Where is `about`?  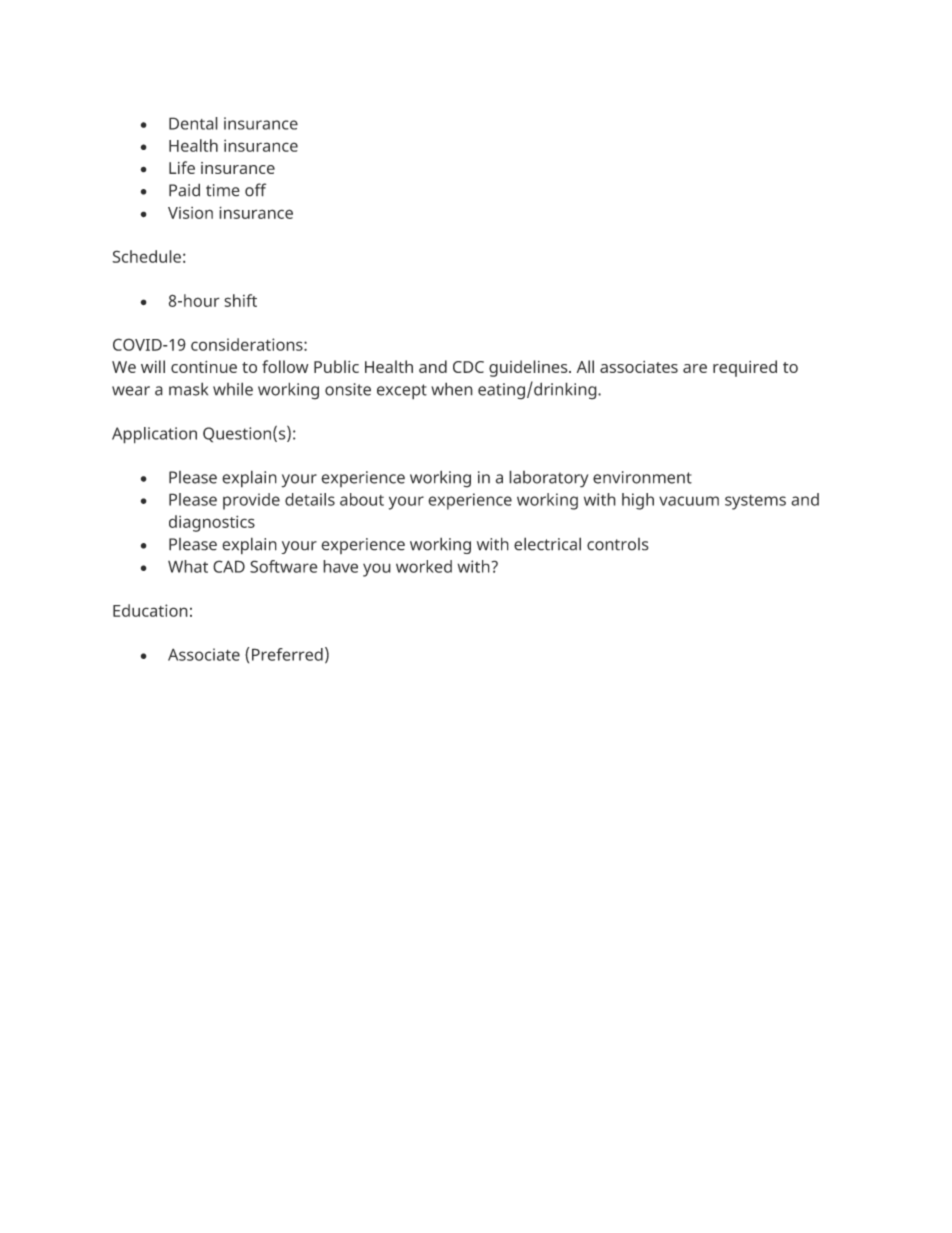
about is located at coordinates (362, 499).
